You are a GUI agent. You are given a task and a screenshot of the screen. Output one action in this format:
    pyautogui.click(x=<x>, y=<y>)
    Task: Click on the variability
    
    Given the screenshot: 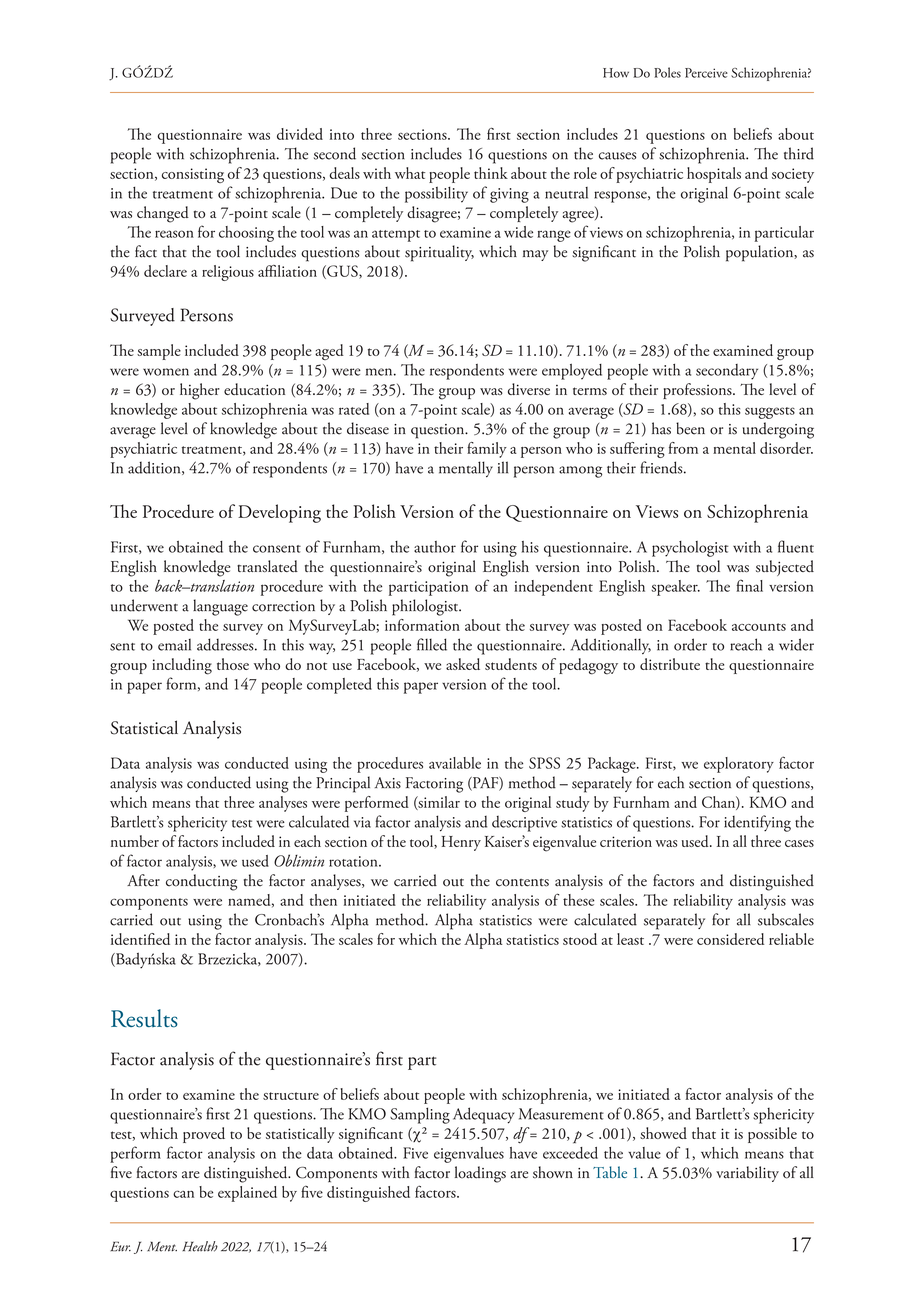 What is the action you would take?
    pyautogui.click(x=747, y=1174)
